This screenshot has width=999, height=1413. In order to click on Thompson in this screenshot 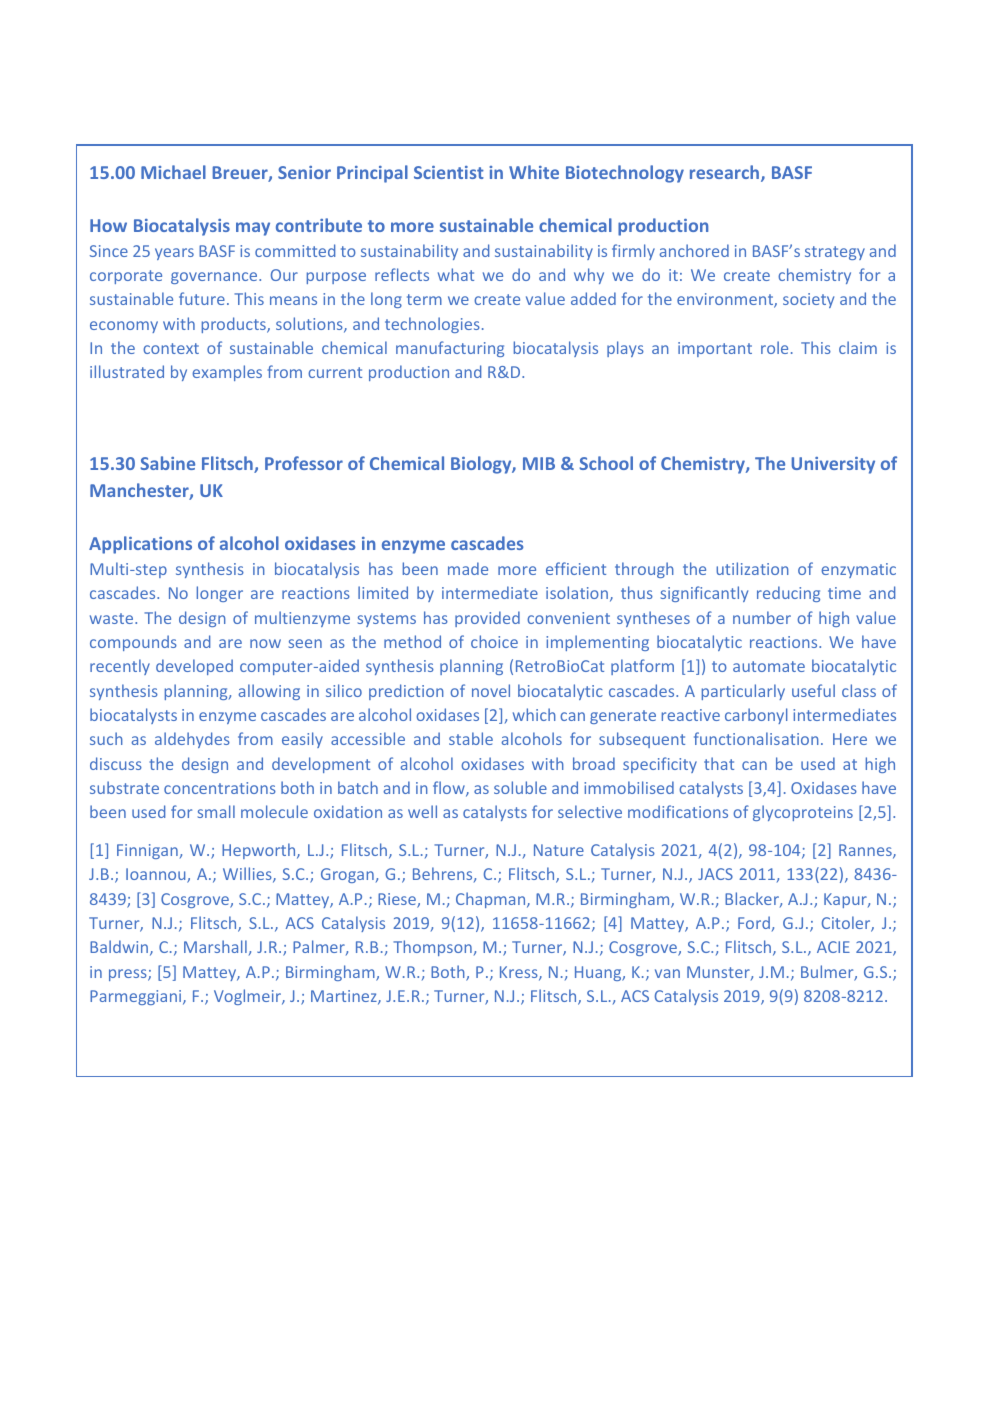, I will do `click(432, 948)`.
